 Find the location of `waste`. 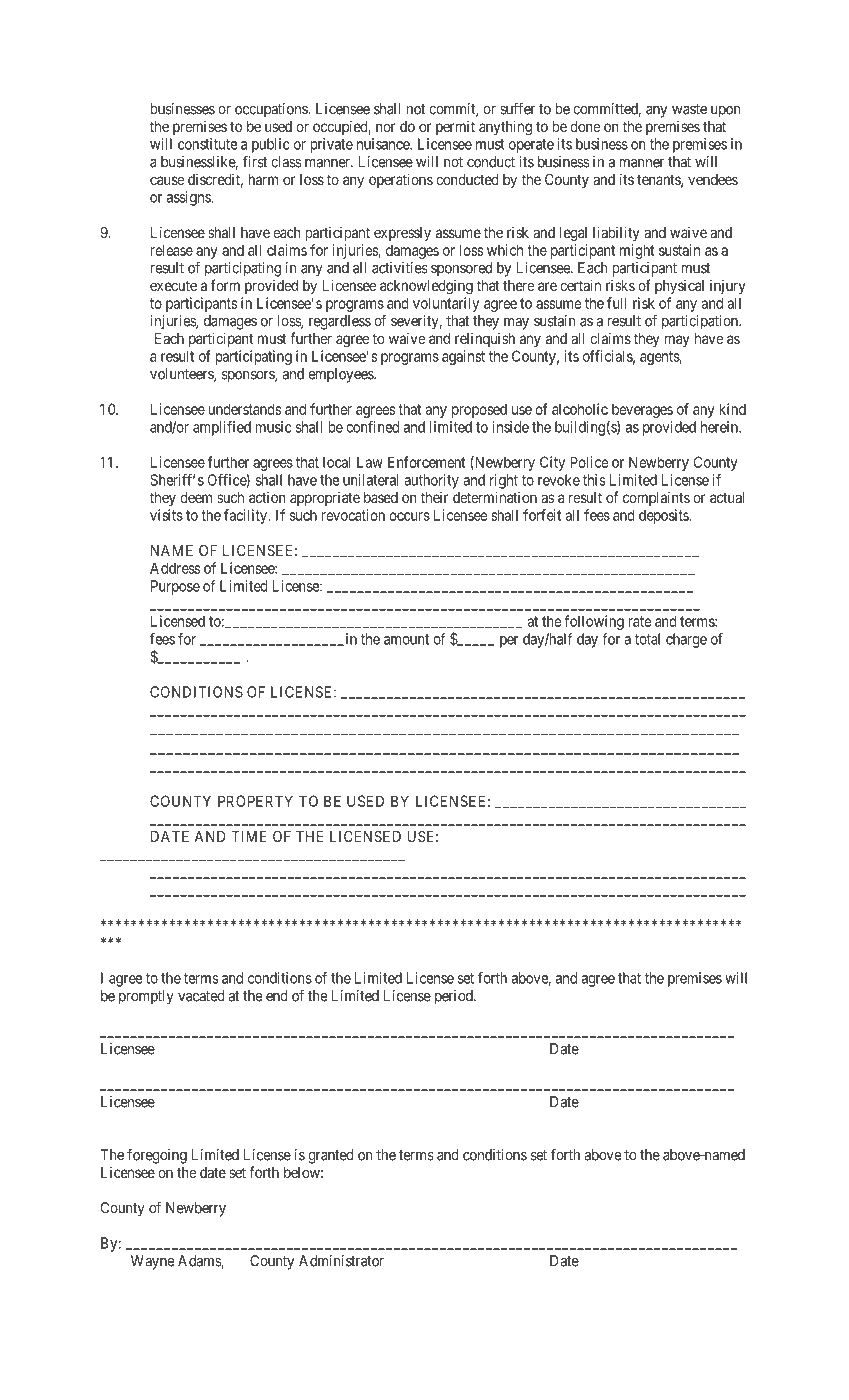

waste is located at coordinates (689, 109).
